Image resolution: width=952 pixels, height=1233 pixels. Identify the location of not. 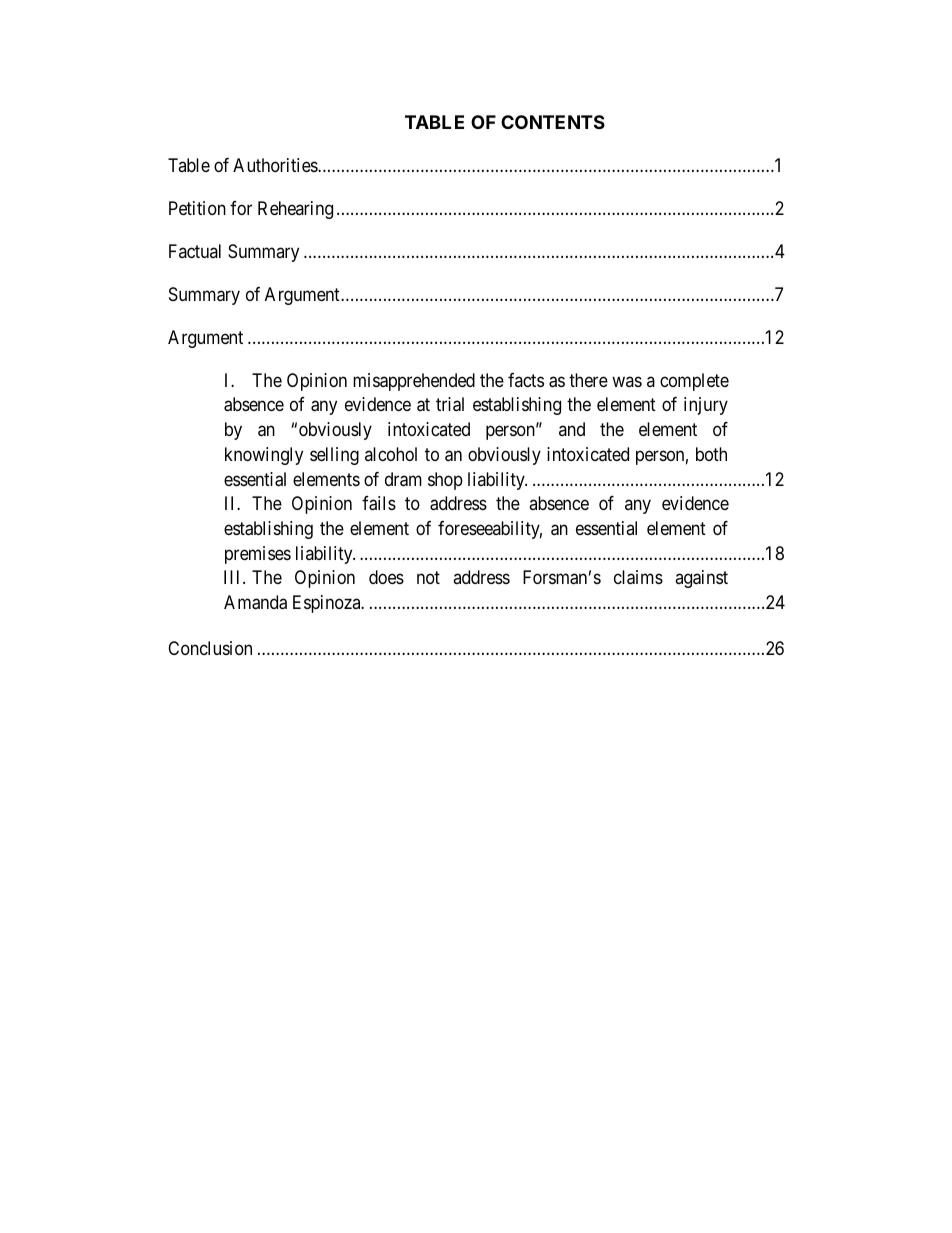
(428, 578).
